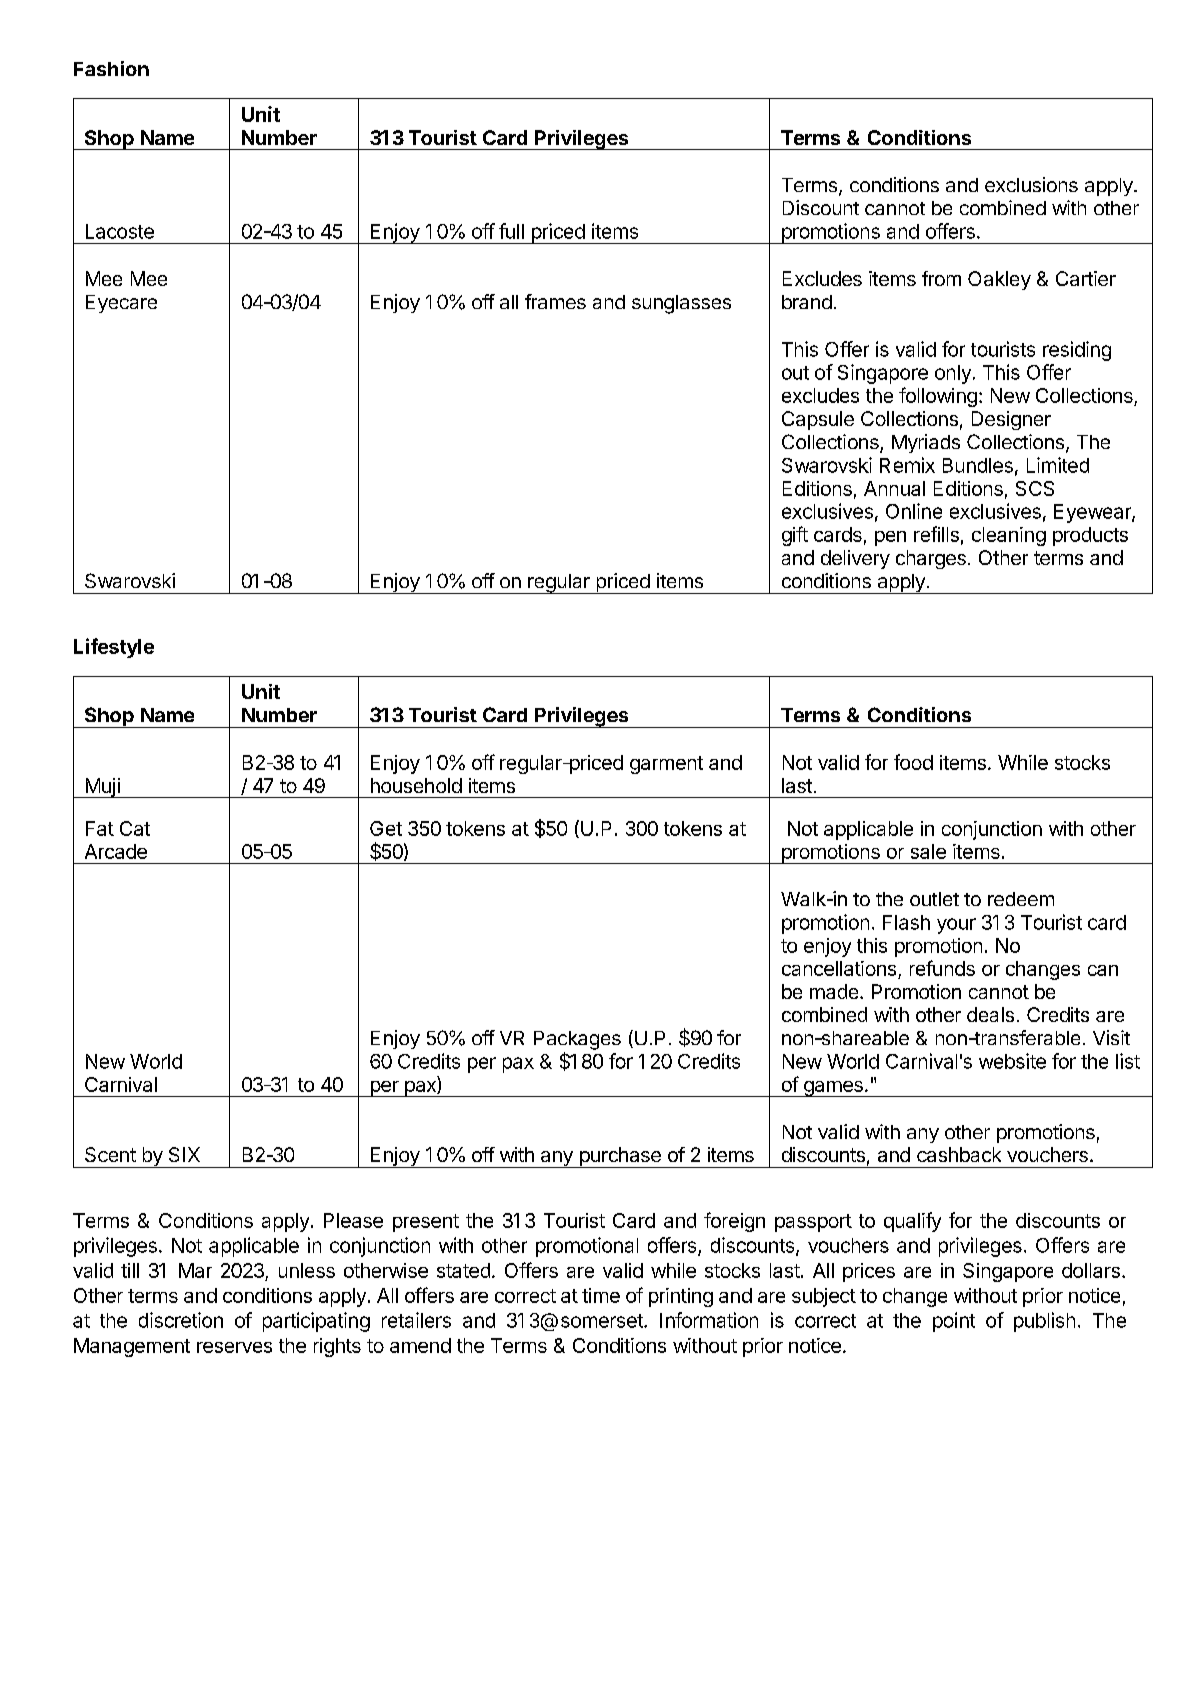  Describe the element at coordinates (511, 231) in the page. I see `full` at that location.
